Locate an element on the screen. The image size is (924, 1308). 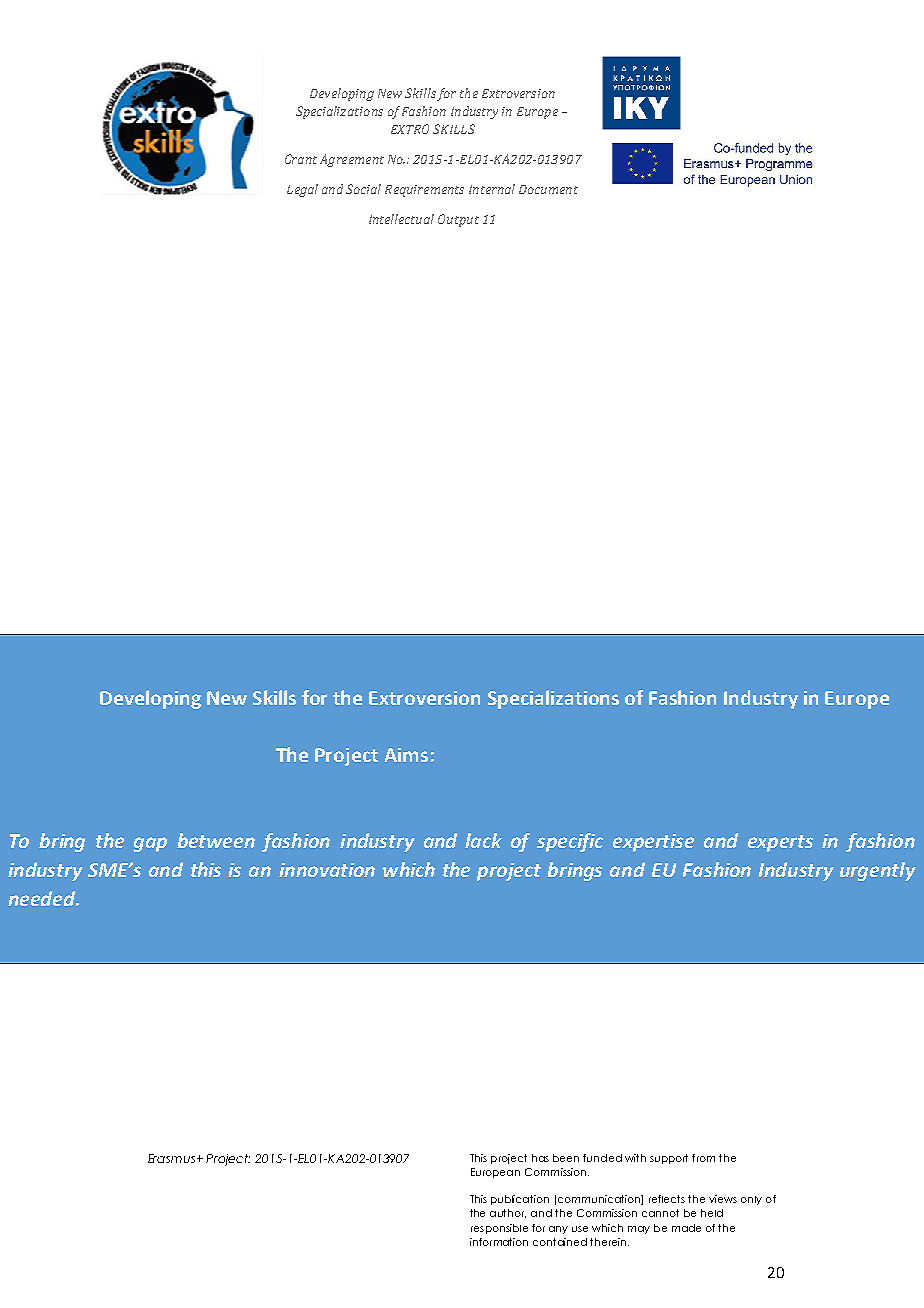
lack is located at coordinates (483, 840).
